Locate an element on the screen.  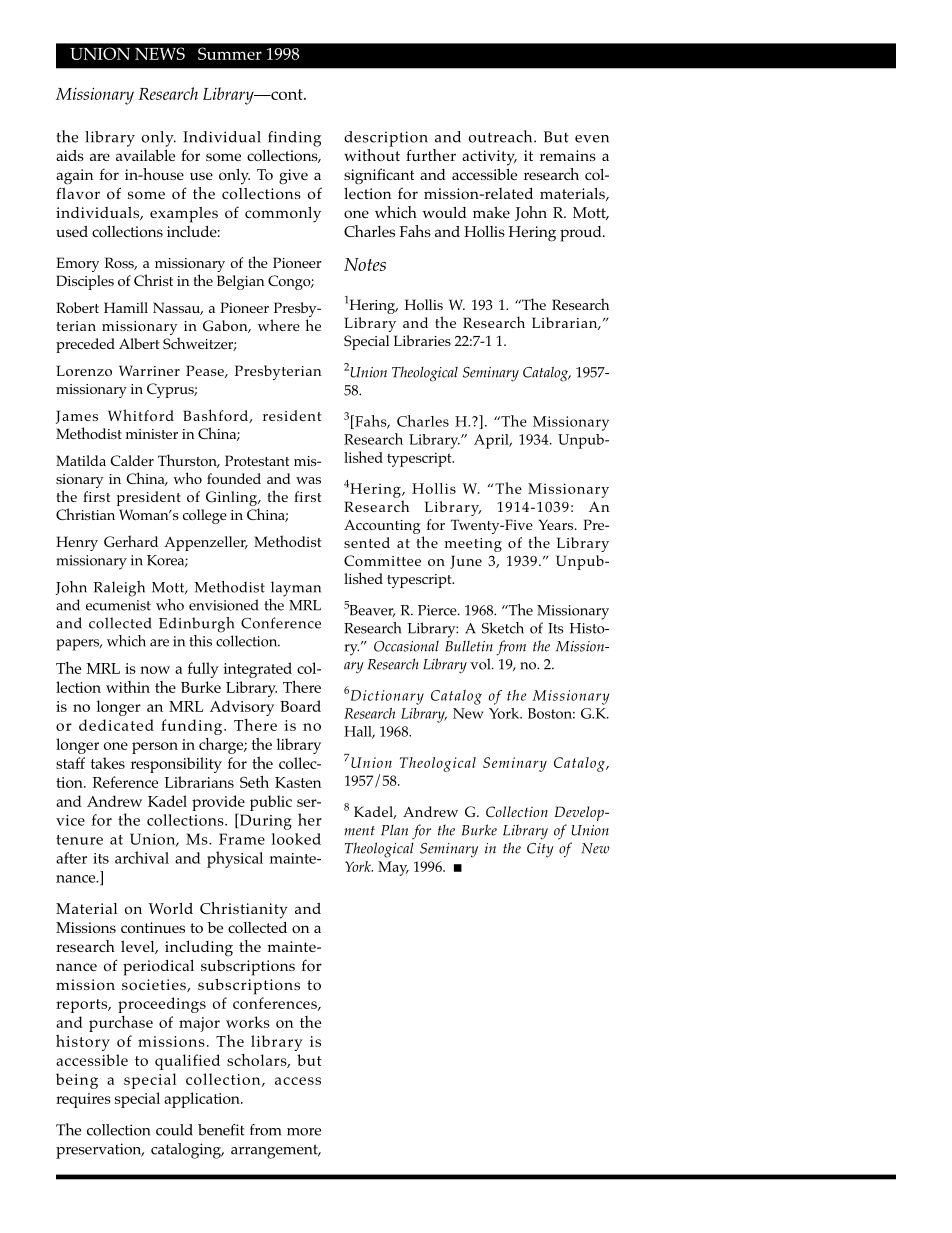
June is located at coordinates (466, 562).
